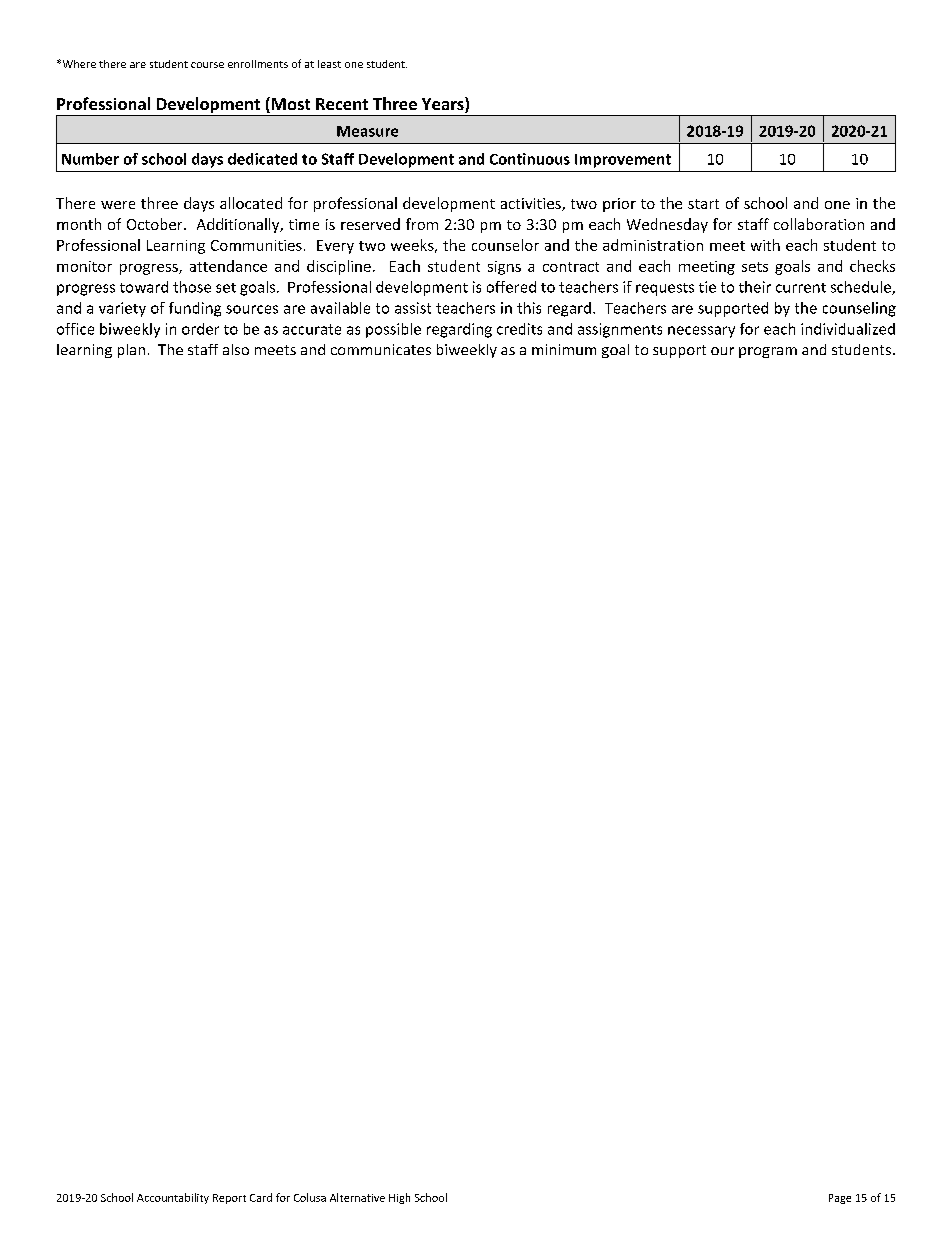  I want to click on course, so click(207, 65).
